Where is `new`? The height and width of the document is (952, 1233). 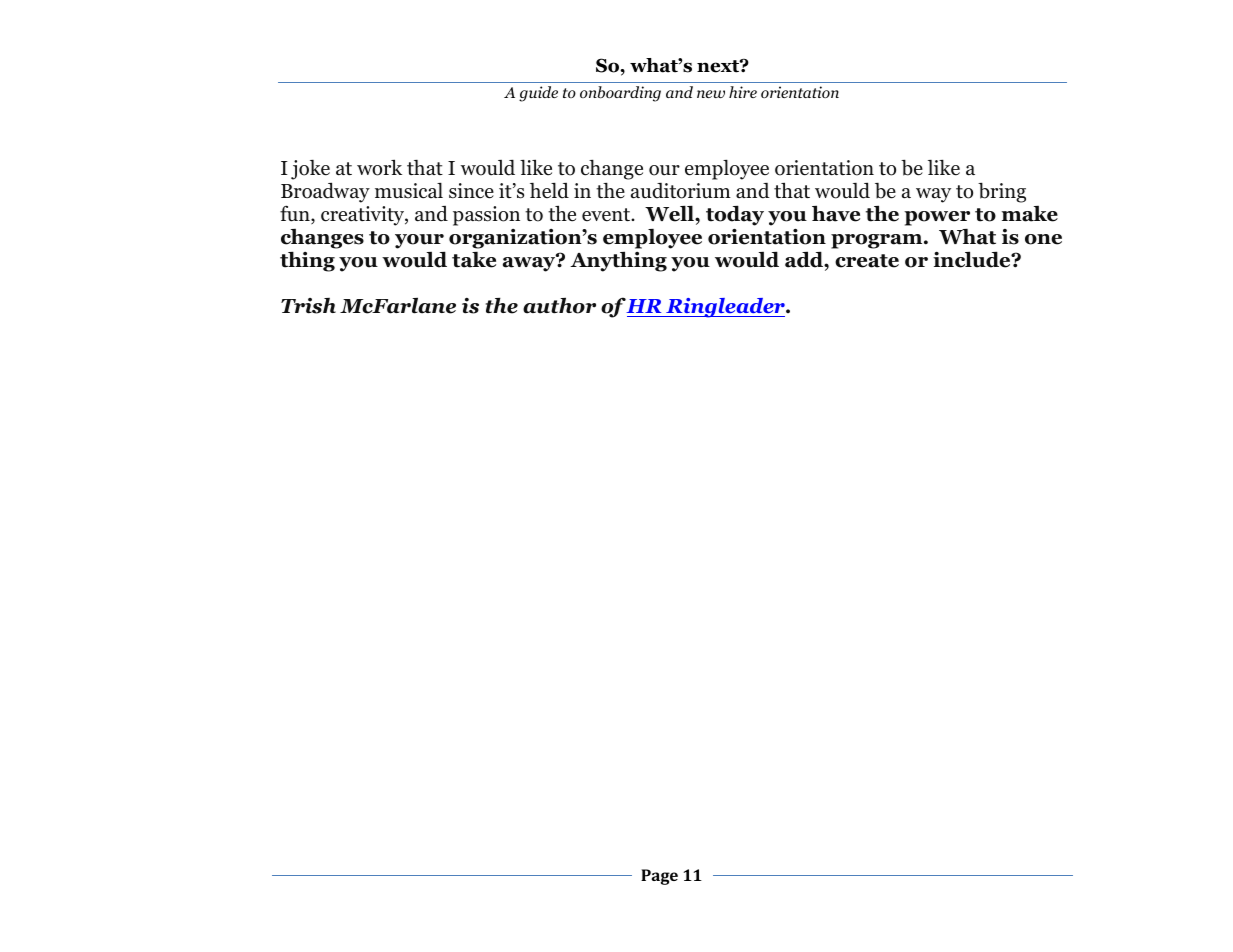
new is located at coordinates (711, 94).
